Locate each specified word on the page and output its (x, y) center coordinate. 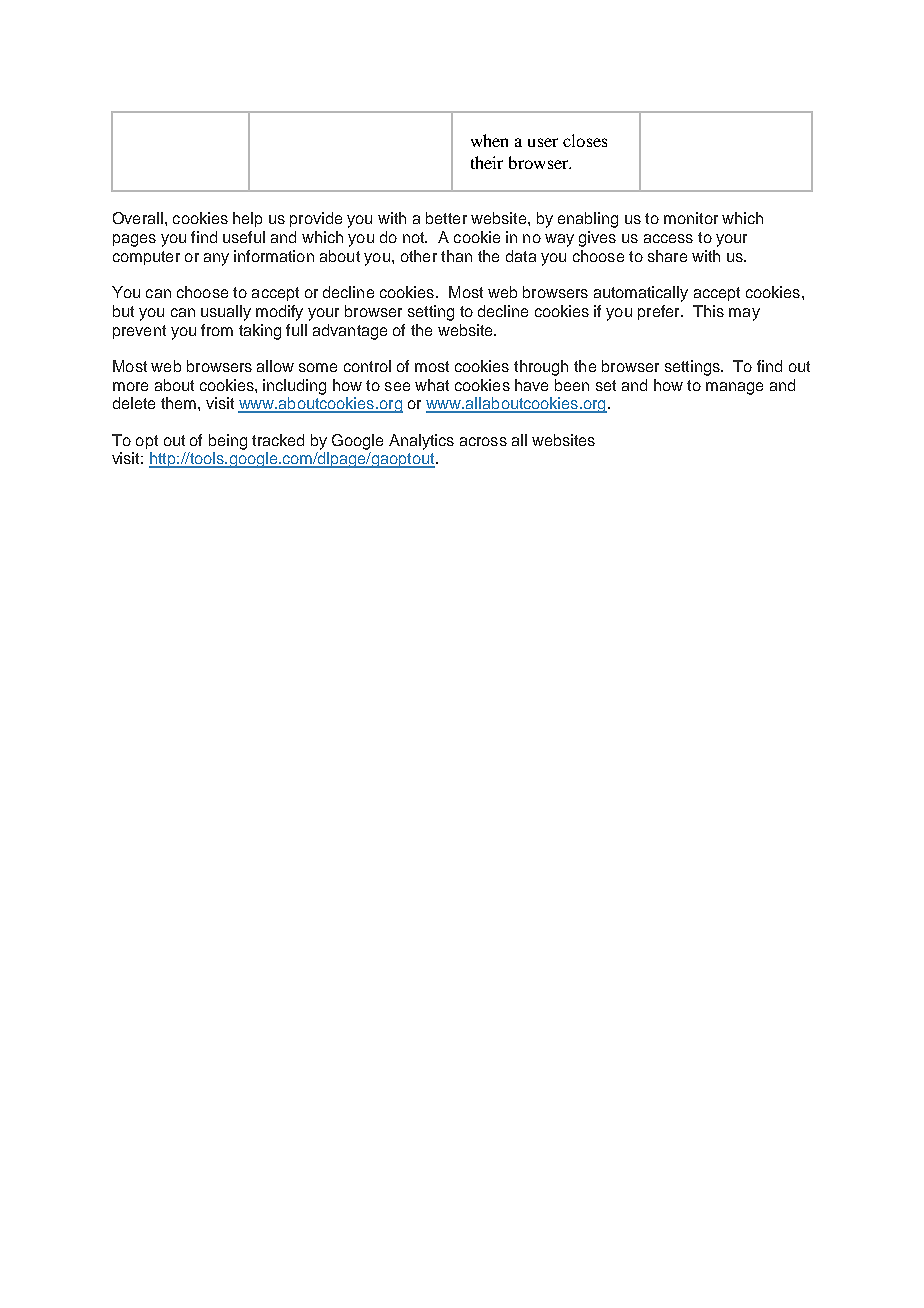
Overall (138, 218)
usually (226, 313)
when (489, 140)
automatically (641, 294)
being (228, 442)
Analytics (421, 442)
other (419, 256)
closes (585, 140)
